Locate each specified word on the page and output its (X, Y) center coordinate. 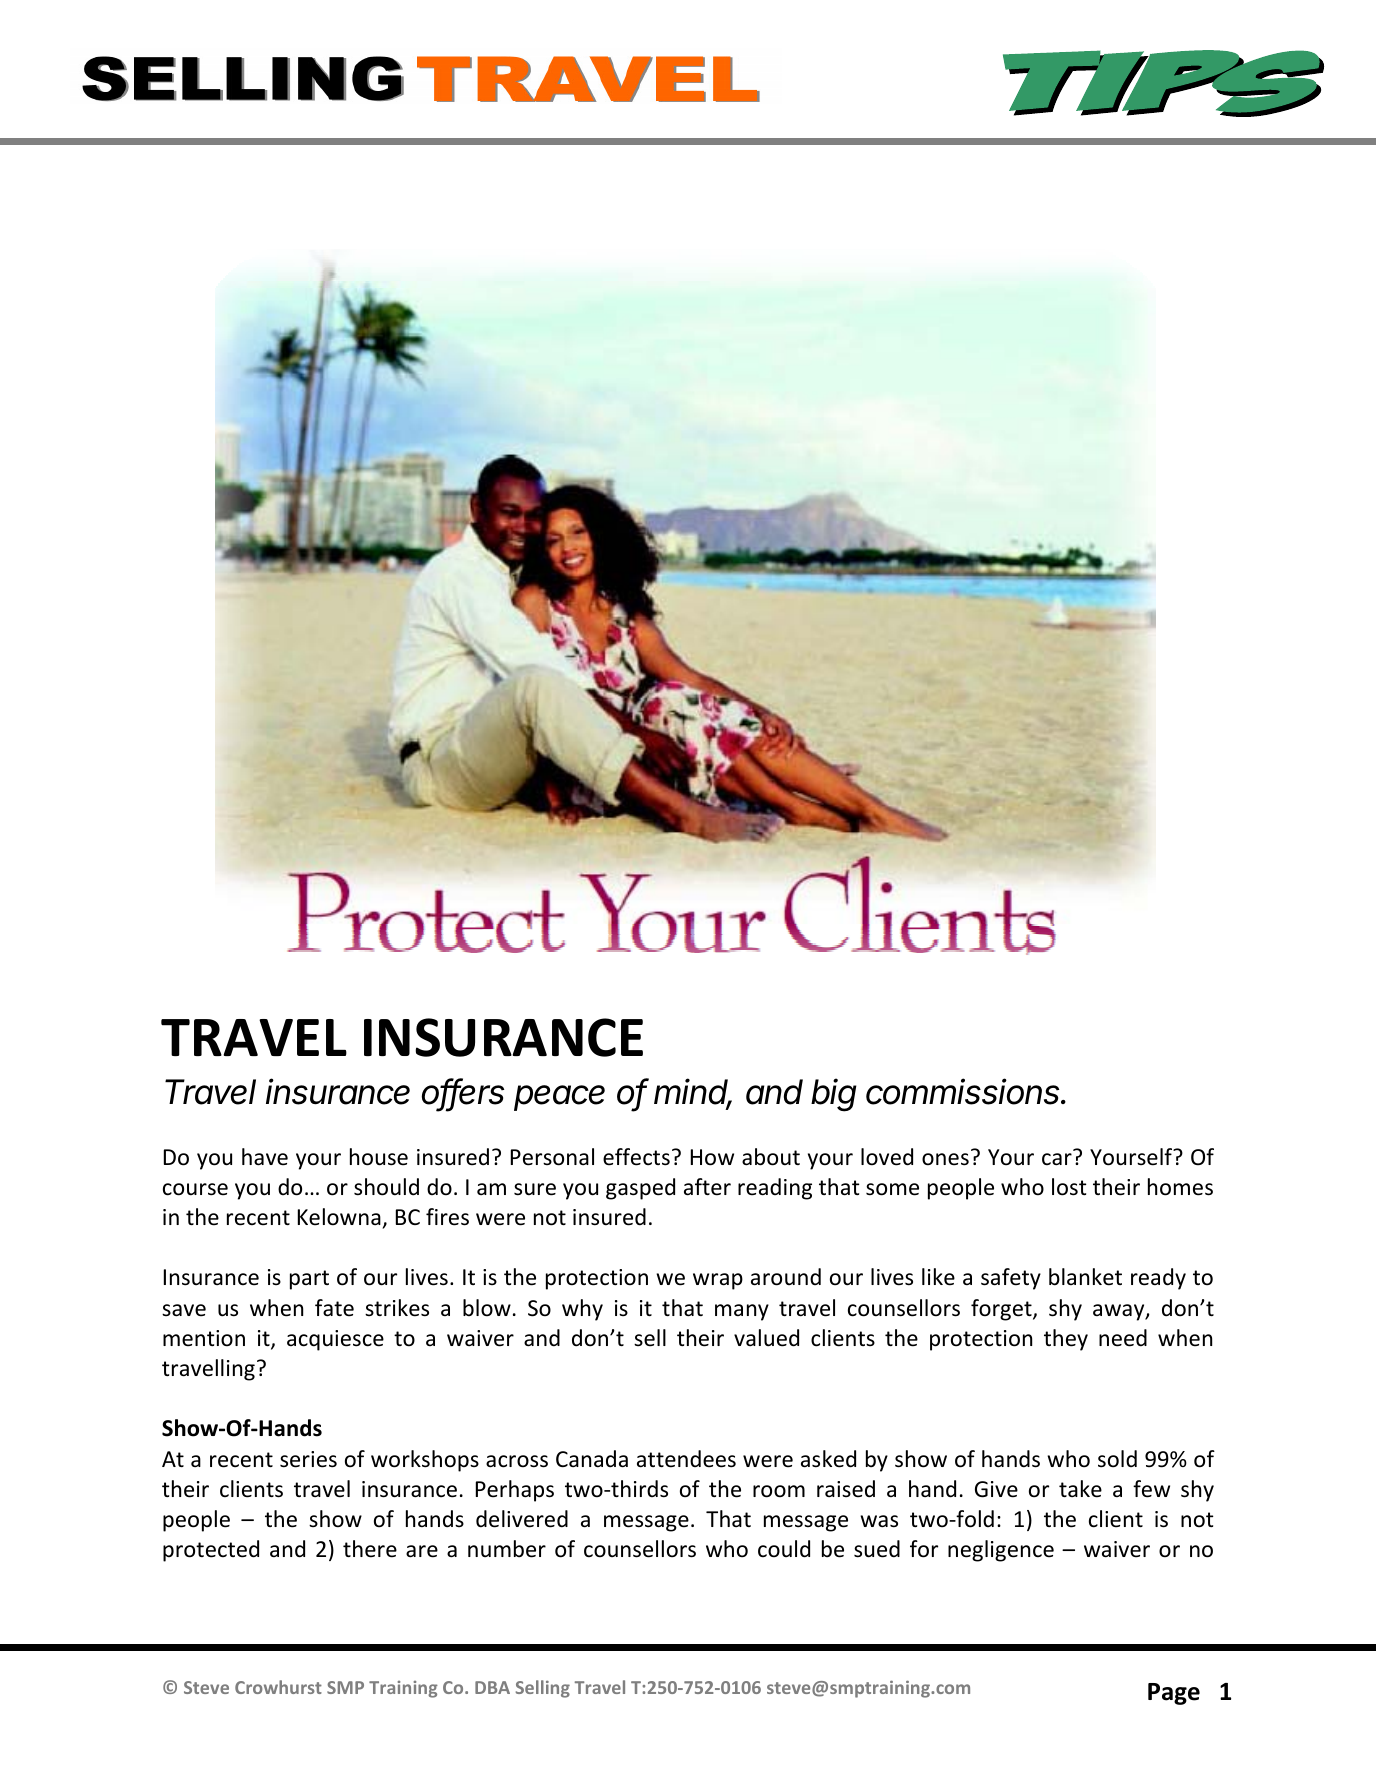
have (265, 1157)
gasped (640, 1189)
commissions (964, 1091)
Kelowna (339, 1217)
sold (1117, 1459)
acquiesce (335, 1340)
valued (766, 1338)
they (1066, 1340)
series (308, 1459)
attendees (686, 1459)
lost (1069, 1187)
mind (693, 1092)
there (370, 1549)
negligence (1001, 1551)
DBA (492, 1687)
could (784, 1549)
